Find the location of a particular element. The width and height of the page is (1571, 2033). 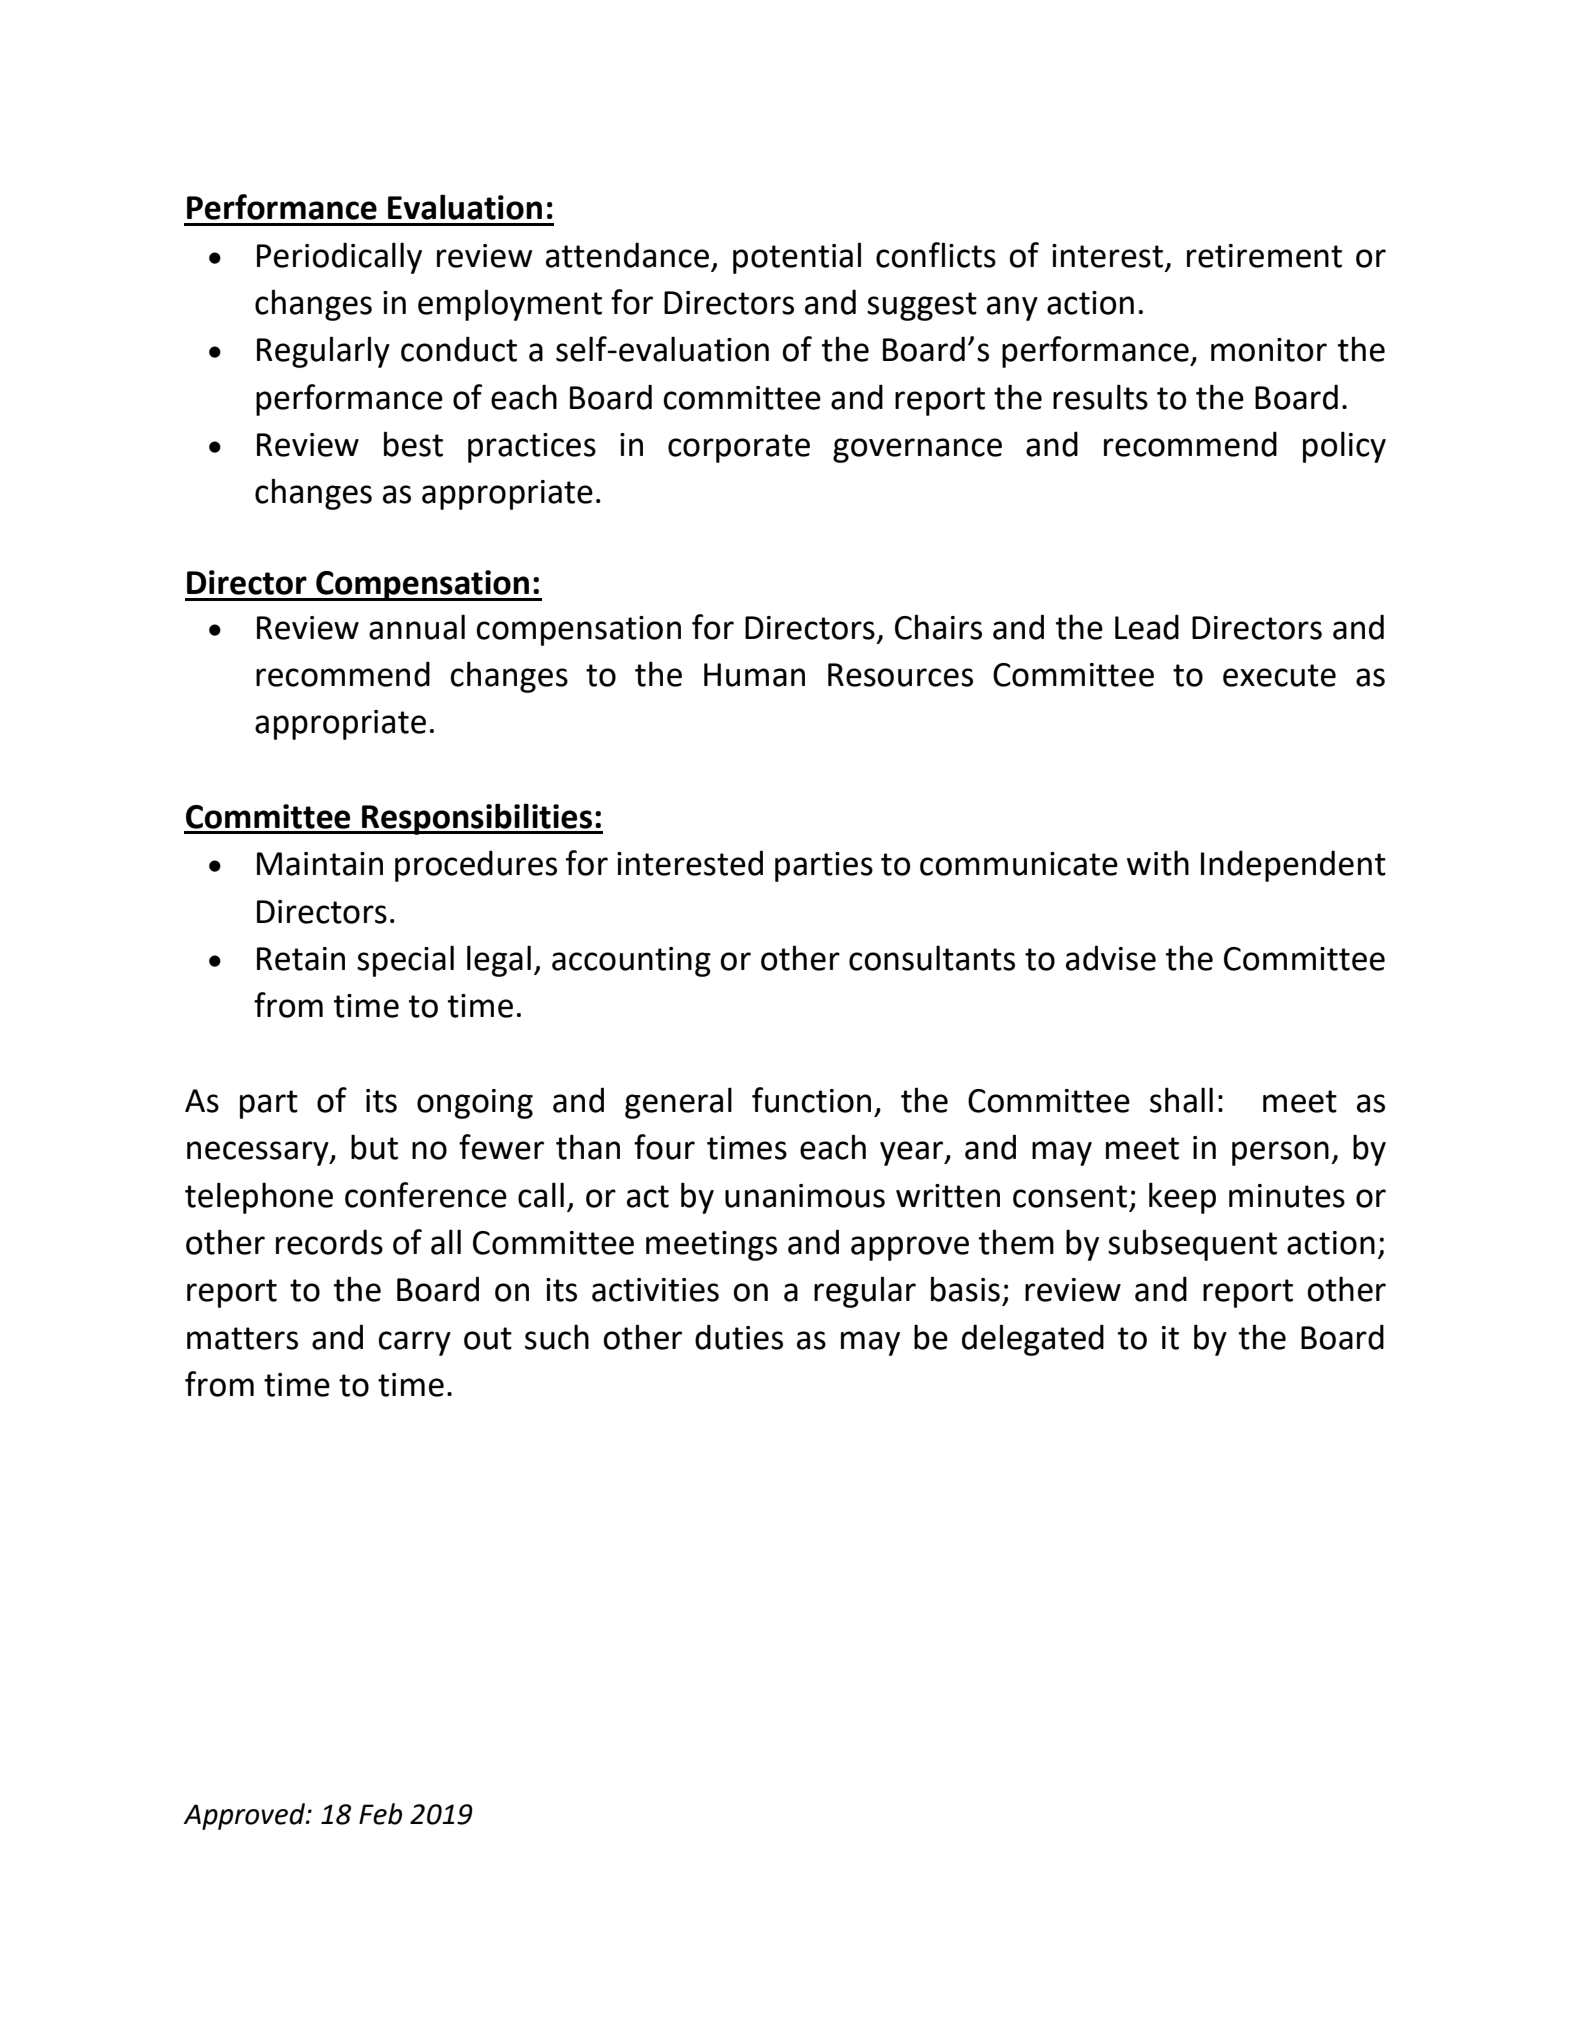

retirement is located at coordinates (1264, 256).
